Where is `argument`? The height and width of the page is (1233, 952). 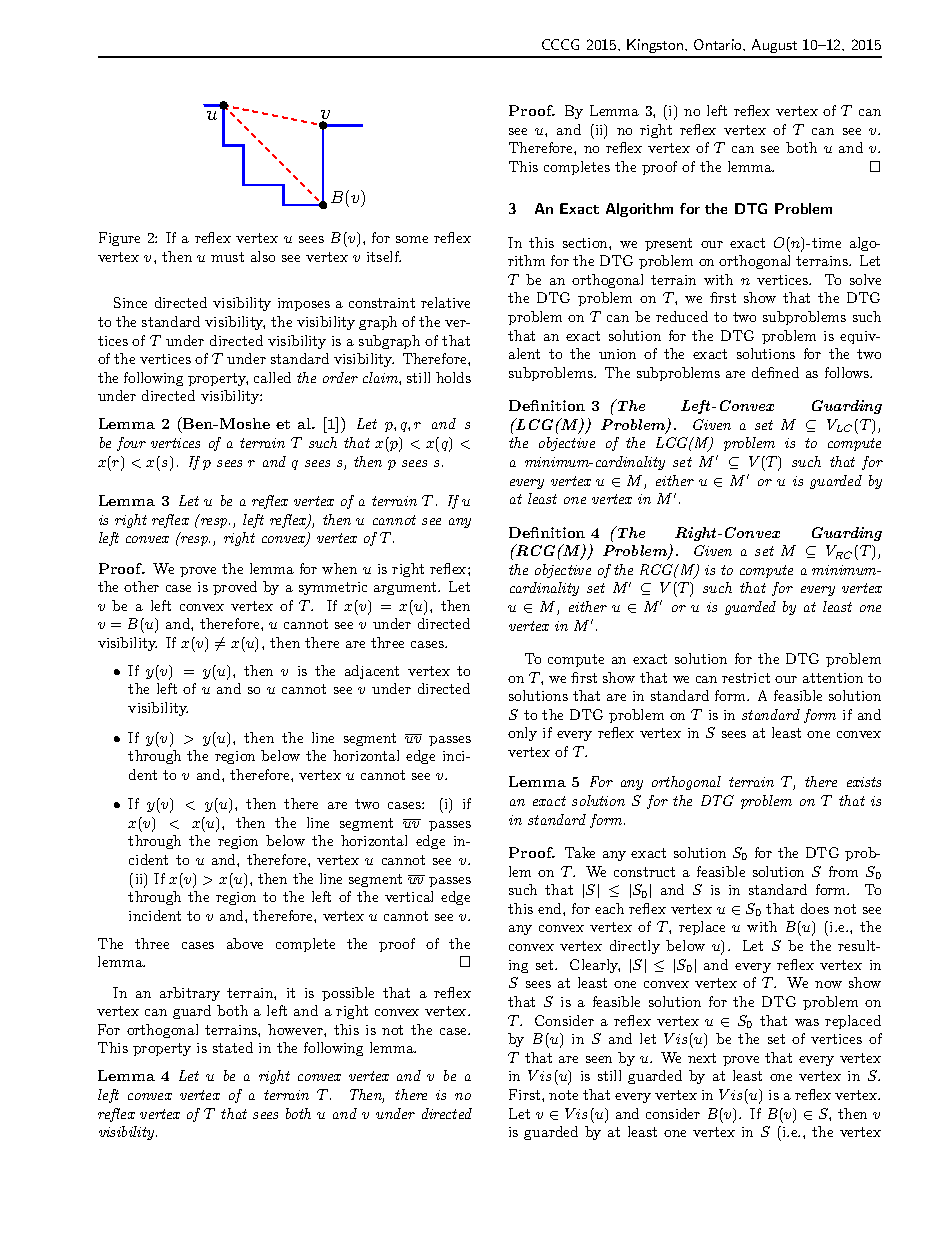
argument is located at coordinates (406, 588).
